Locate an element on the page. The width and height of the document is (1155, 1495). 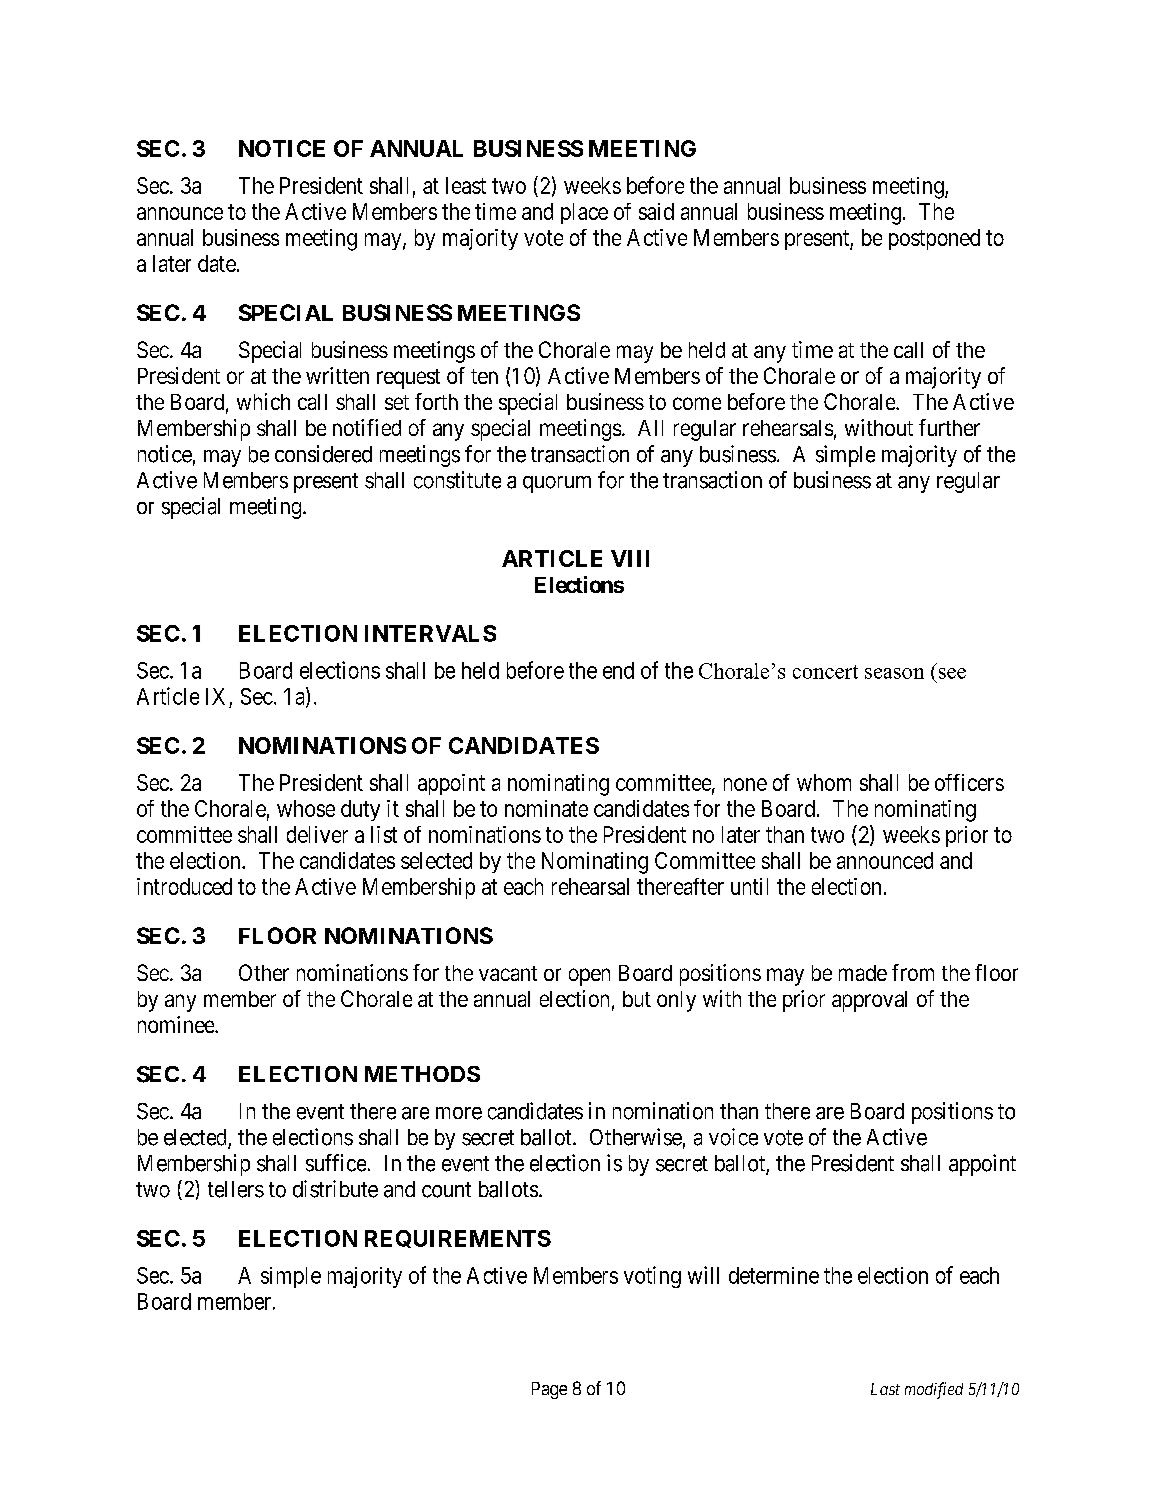
nominee is located at coordinates (177, 1024).
